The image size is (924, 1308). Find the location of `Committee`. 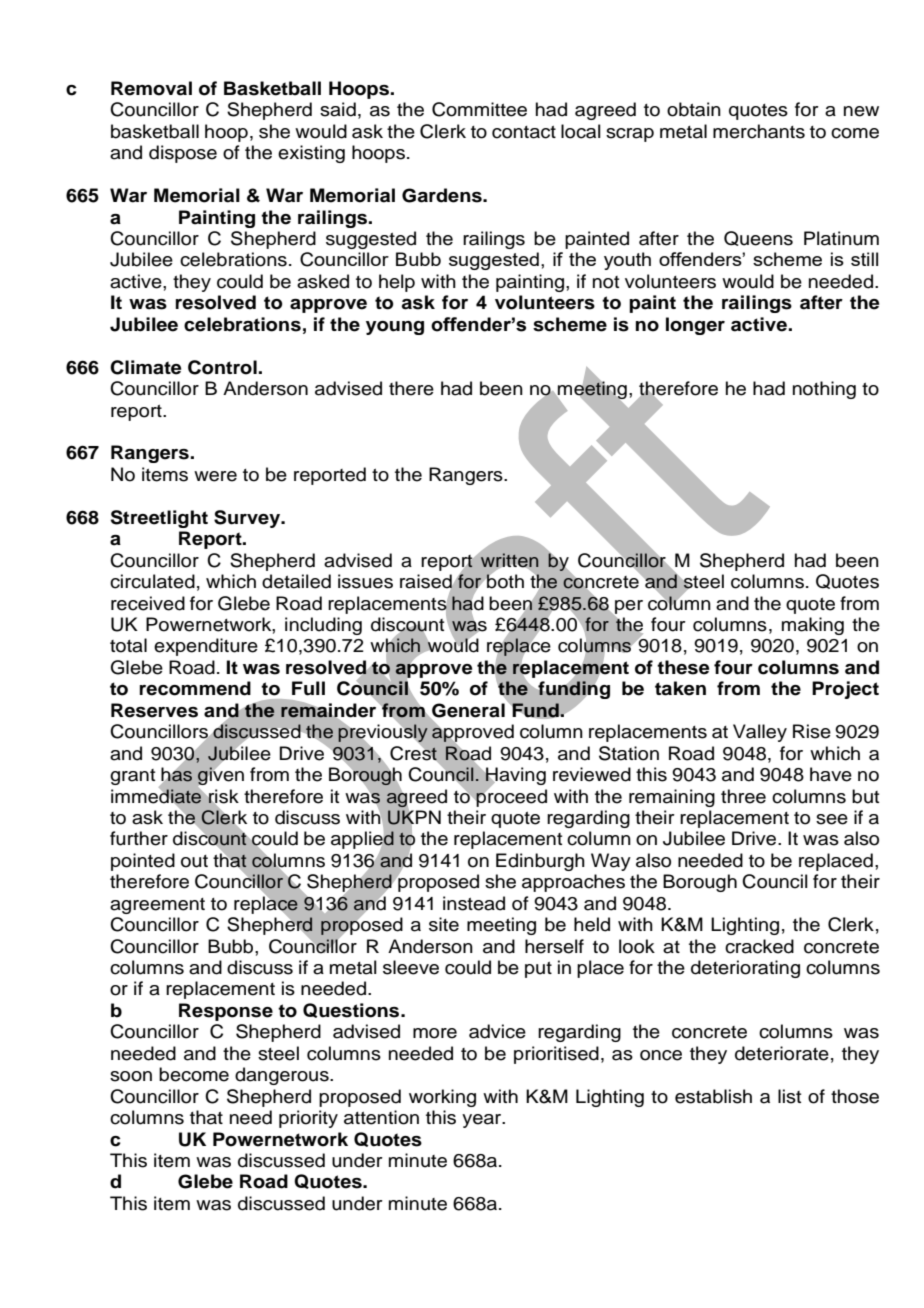

Committee is located at coordinates (479, 109).
